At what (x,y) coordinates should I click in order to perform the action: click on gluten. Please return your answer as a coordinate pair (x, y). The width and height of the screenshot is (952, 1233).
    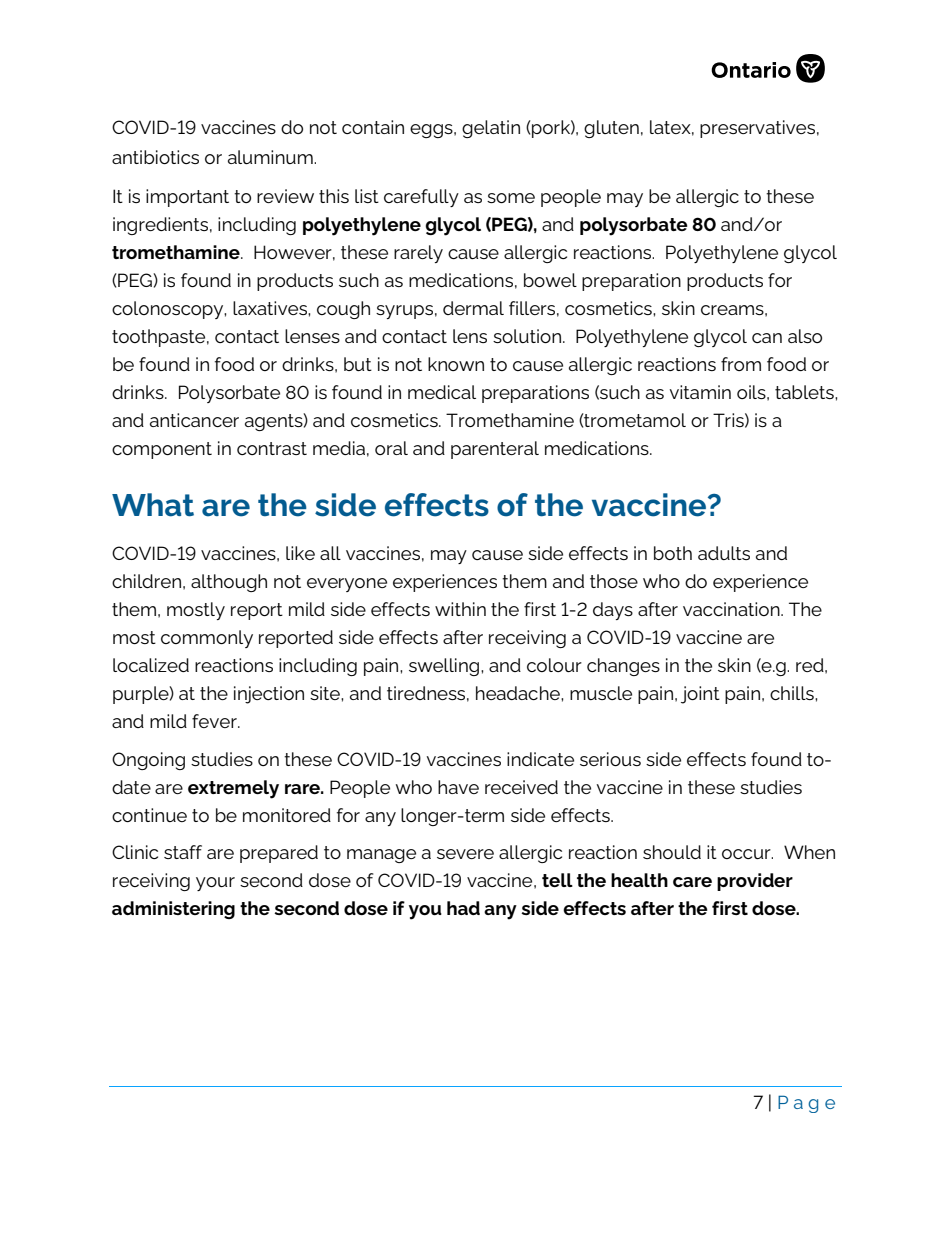
    Looking at the image, I should click on (611, 129).
